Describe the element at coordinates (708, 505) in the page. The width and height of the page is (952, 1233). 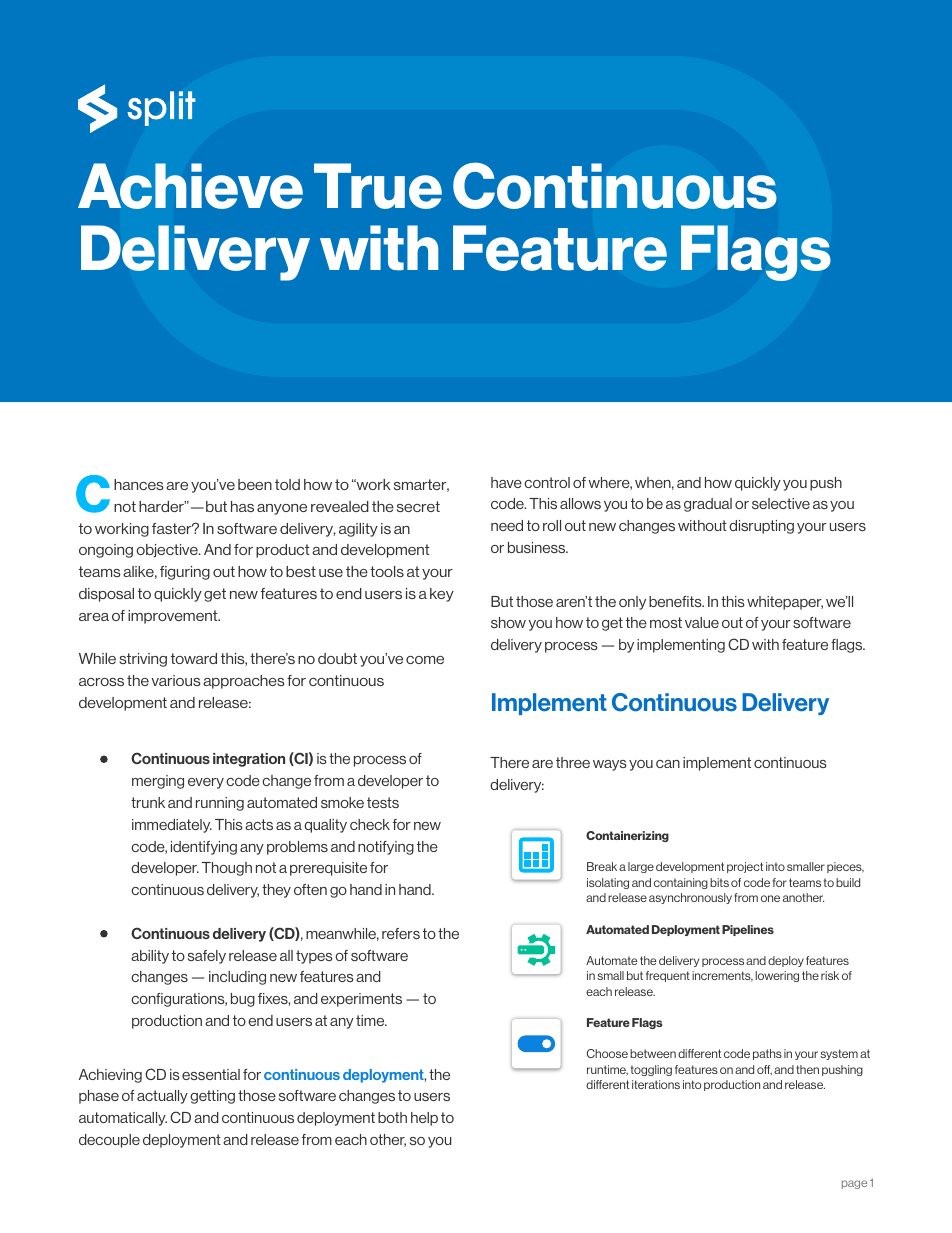
I see `gradual` at that location.
